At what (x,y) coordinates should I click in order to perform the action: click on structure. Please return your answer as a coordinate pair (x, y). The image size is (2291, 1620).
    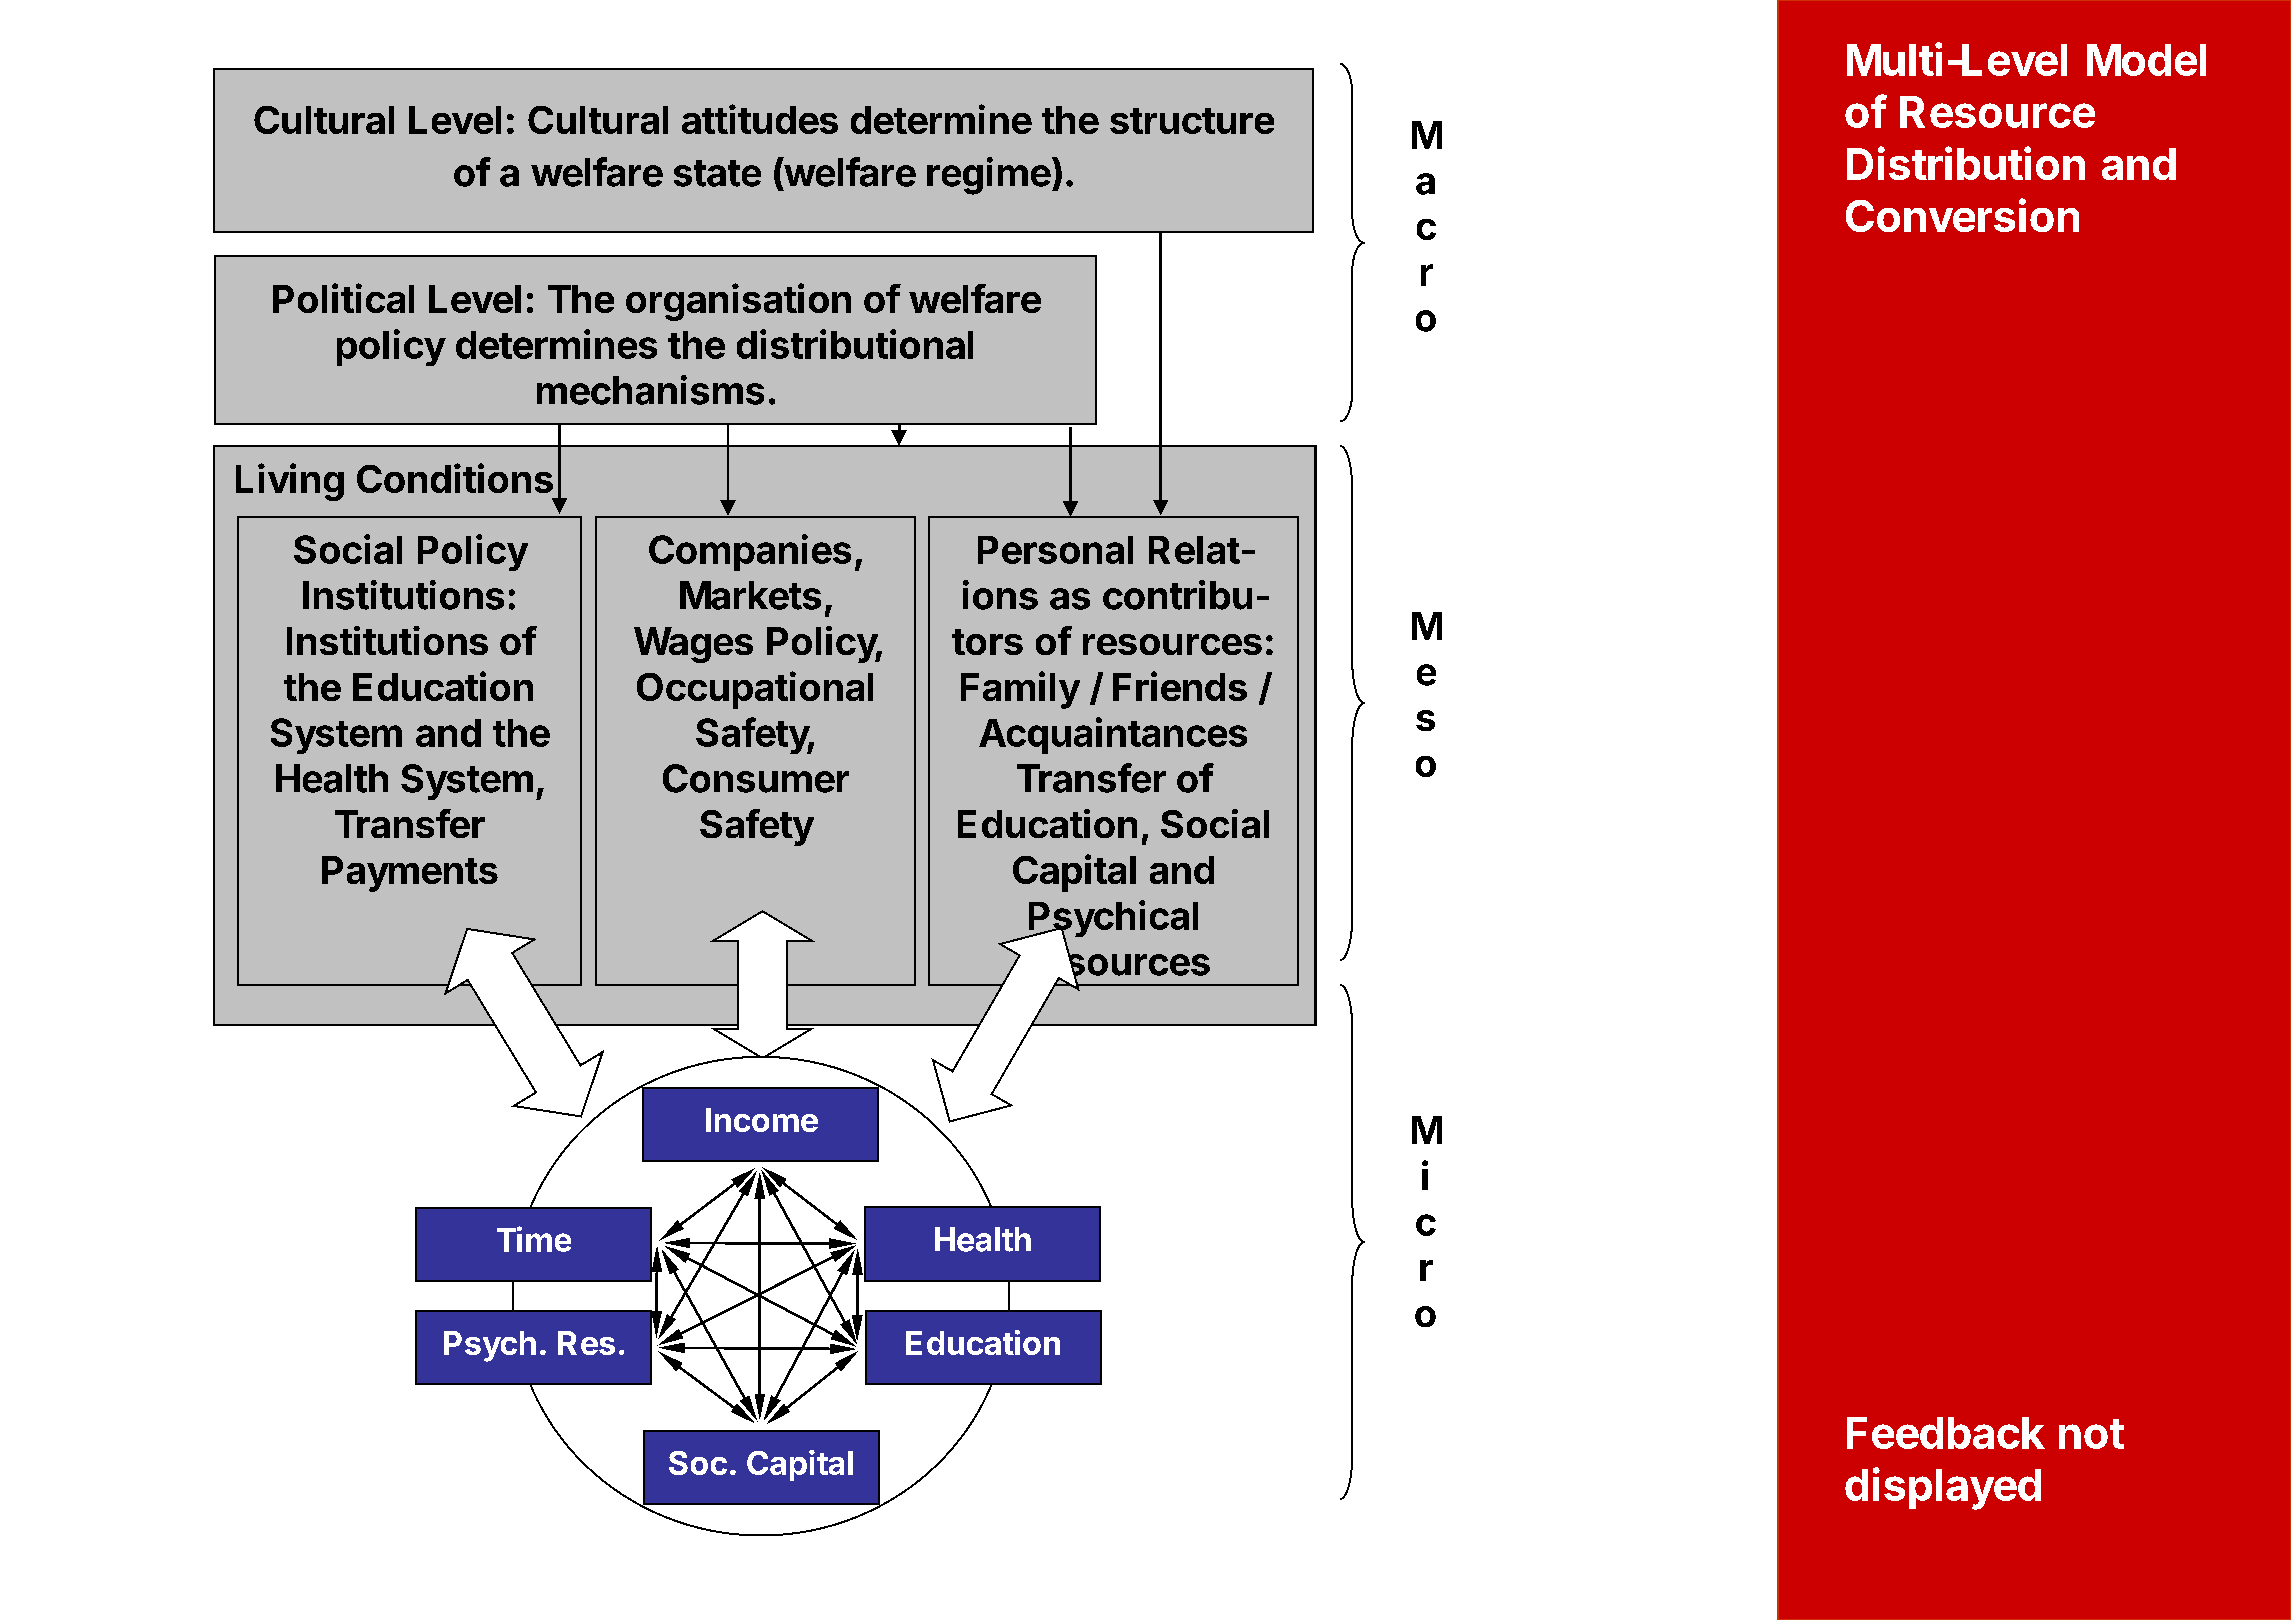
    Looking at the image, I should click on (1192, 121).
